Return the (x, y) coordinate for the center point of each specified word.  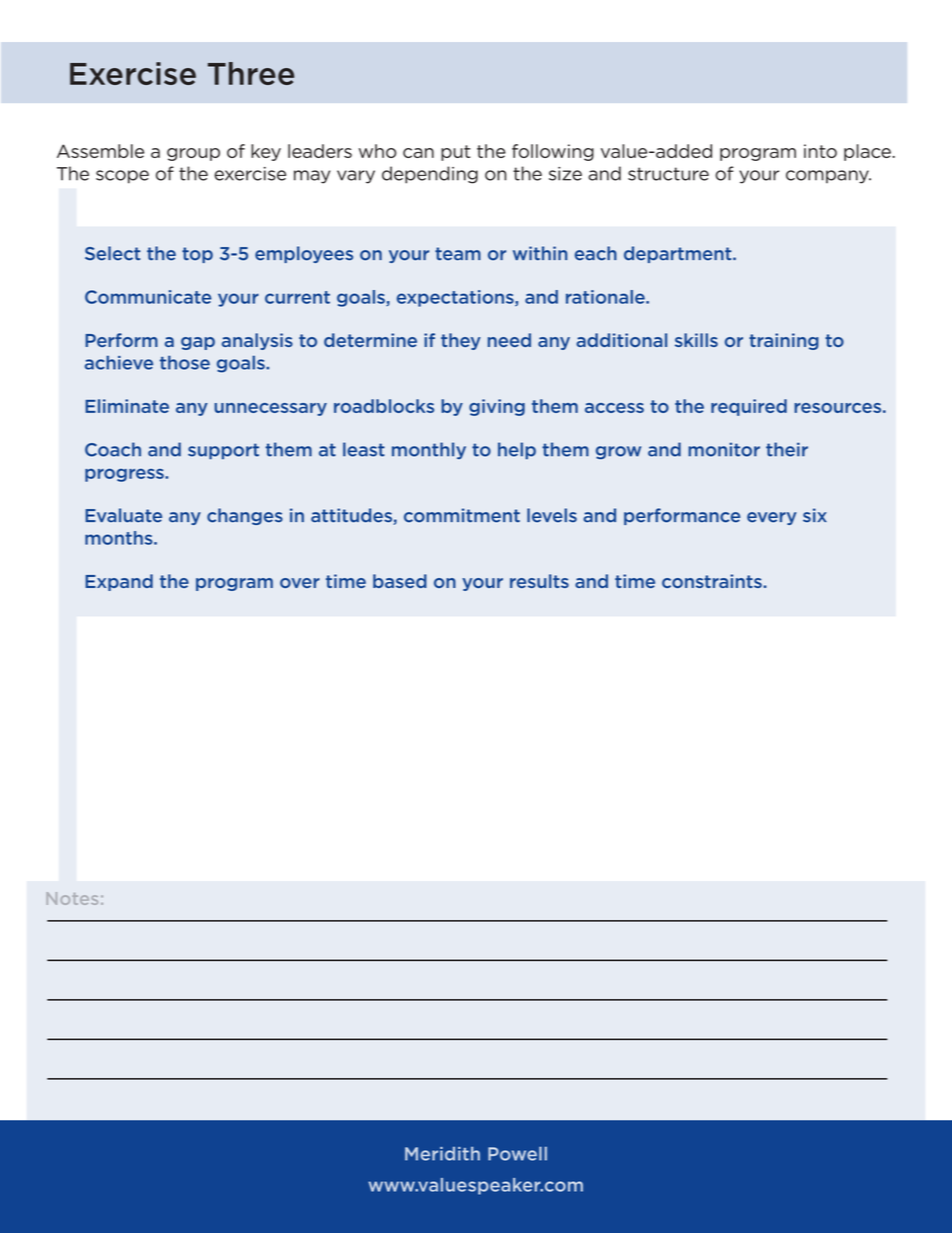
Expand (119, 582)
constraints (712, 581)
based (400, 581)
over (300, 583)
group (193, 154)
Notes (72, 898)
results (539, 581)
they (461, 341)
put (456, 153)
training (784, 341)
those (185, 362)
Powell (517, 1154)
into (820, 151)
